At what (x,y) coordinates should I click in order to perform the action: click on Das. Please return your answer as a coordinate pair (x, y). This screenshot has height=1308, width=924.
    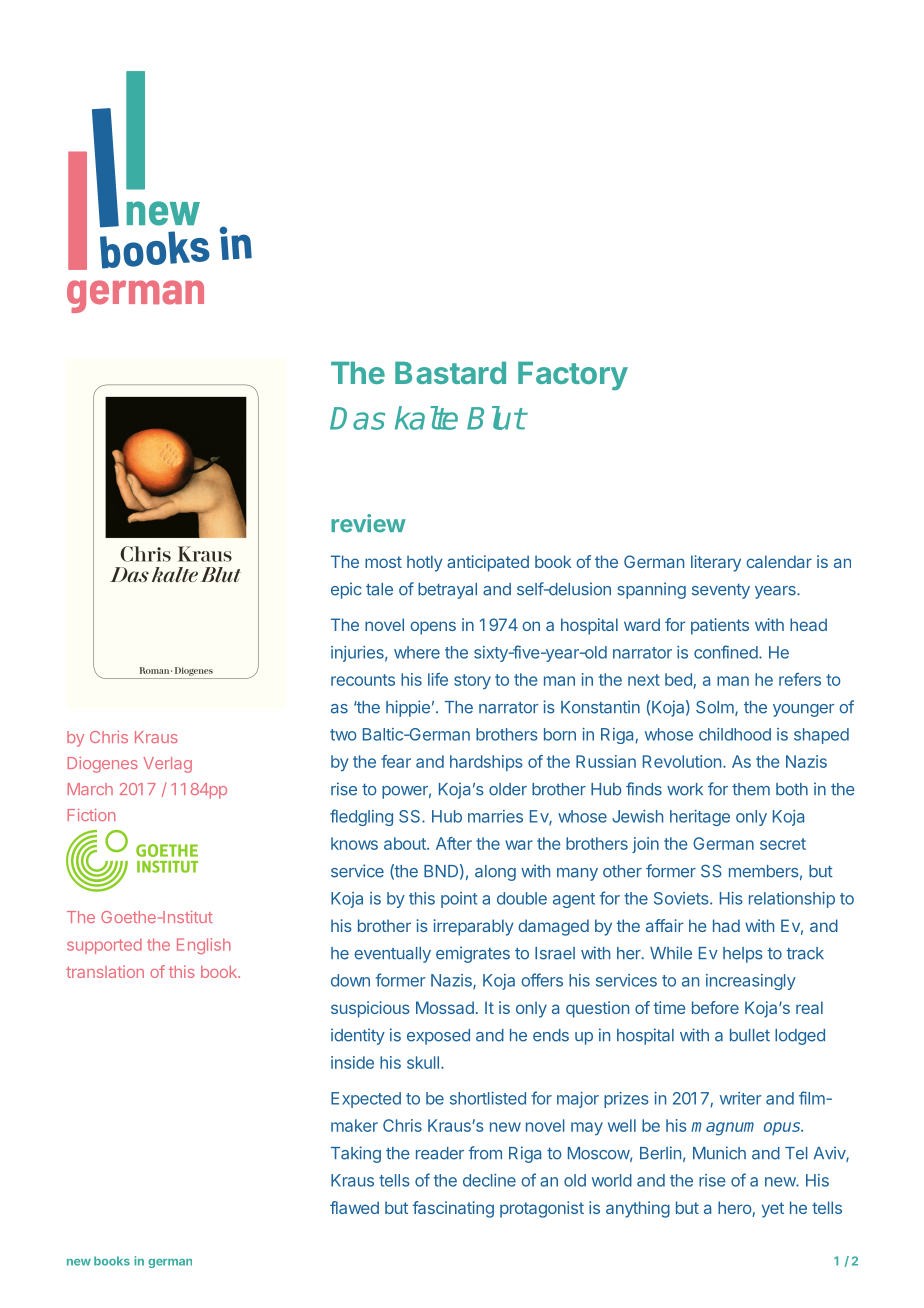
    Looking at the image, I should click on (357, 418).
